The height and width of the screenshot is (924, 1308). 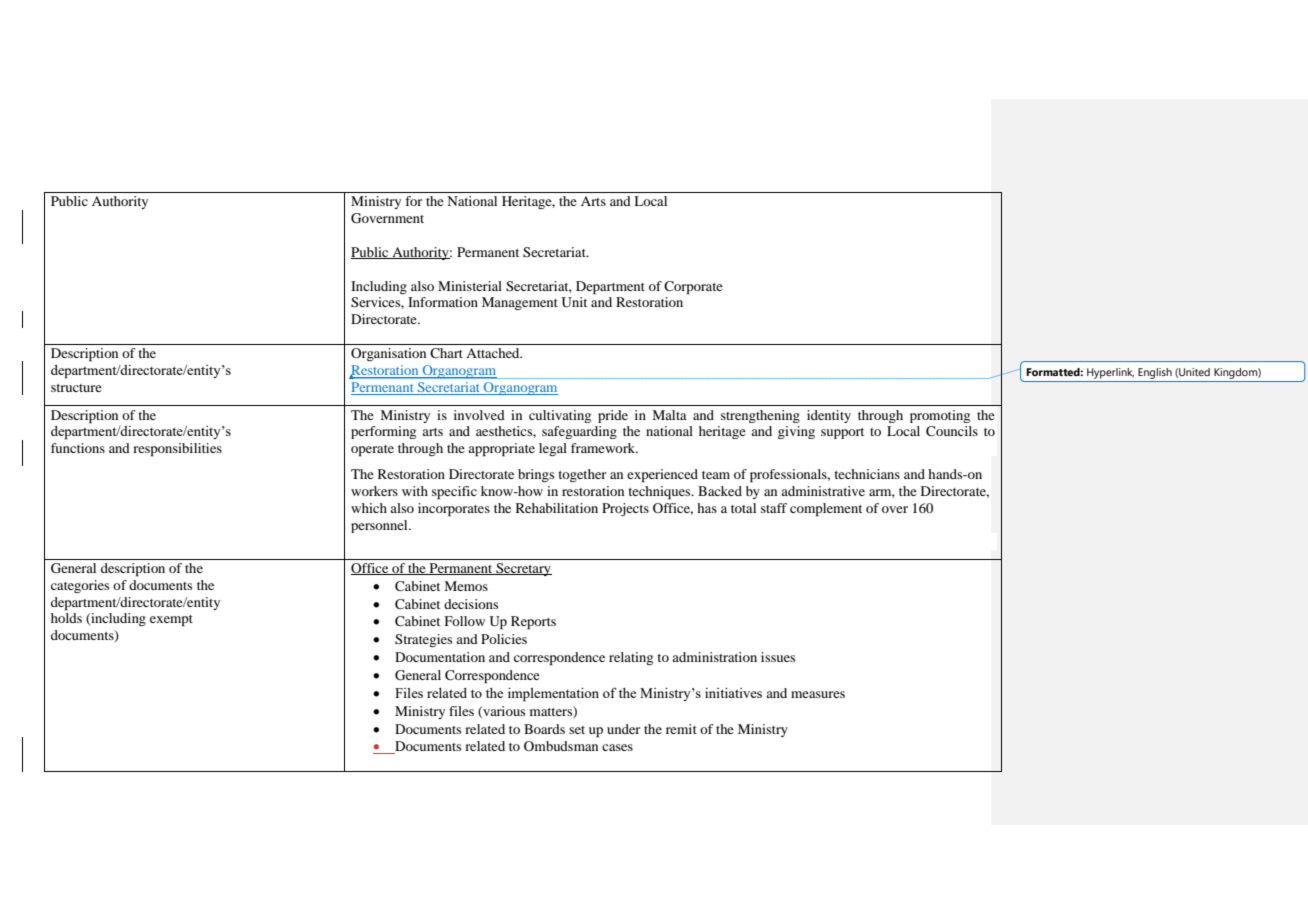 What do you see at coordinates (952, 431) in the screenshot?
I see `Councils` at bounding box center [952, 431].
